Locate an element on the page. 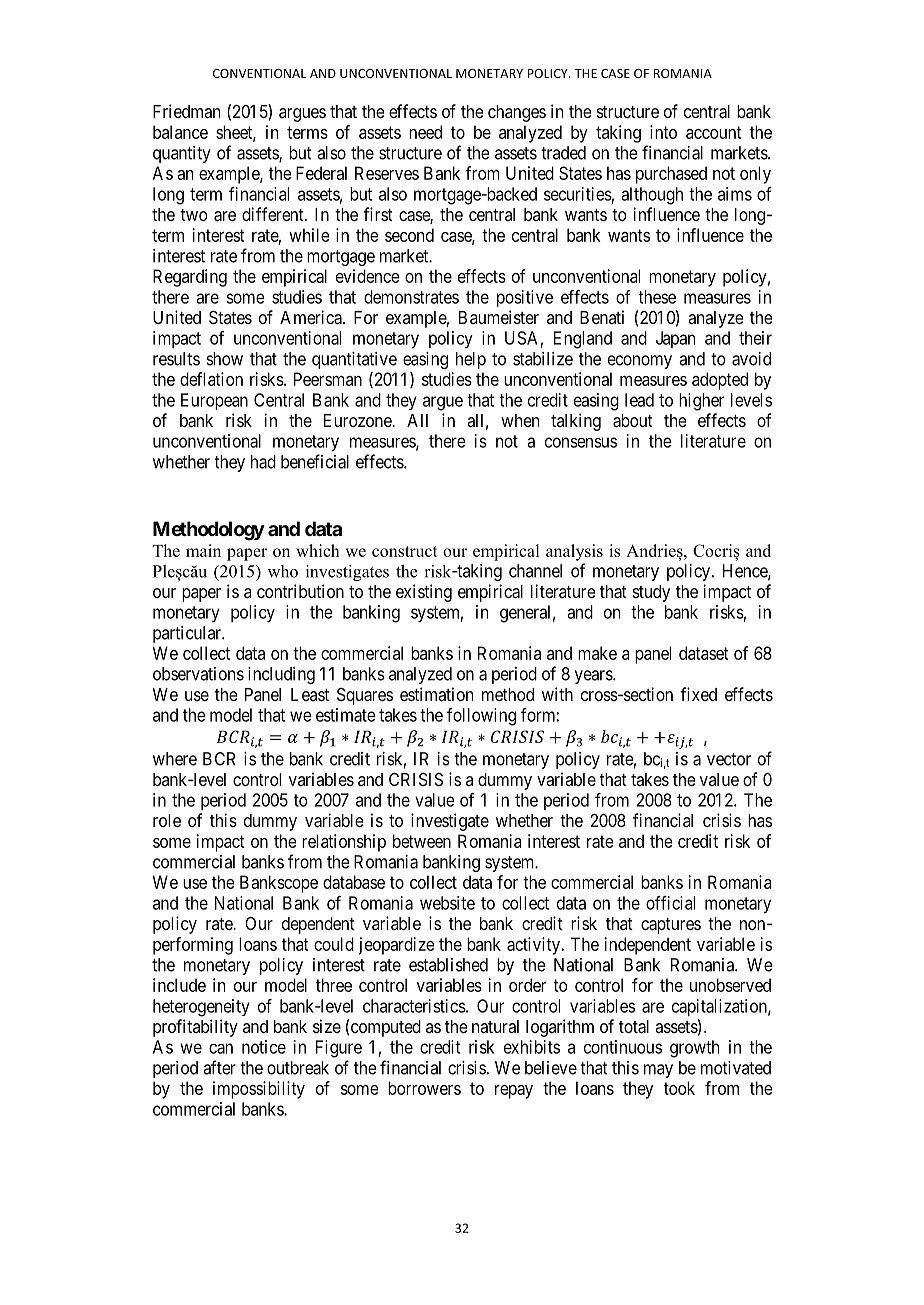 The width and height of the document is (924, 1305). after is located at coordinates (219, 1067).
